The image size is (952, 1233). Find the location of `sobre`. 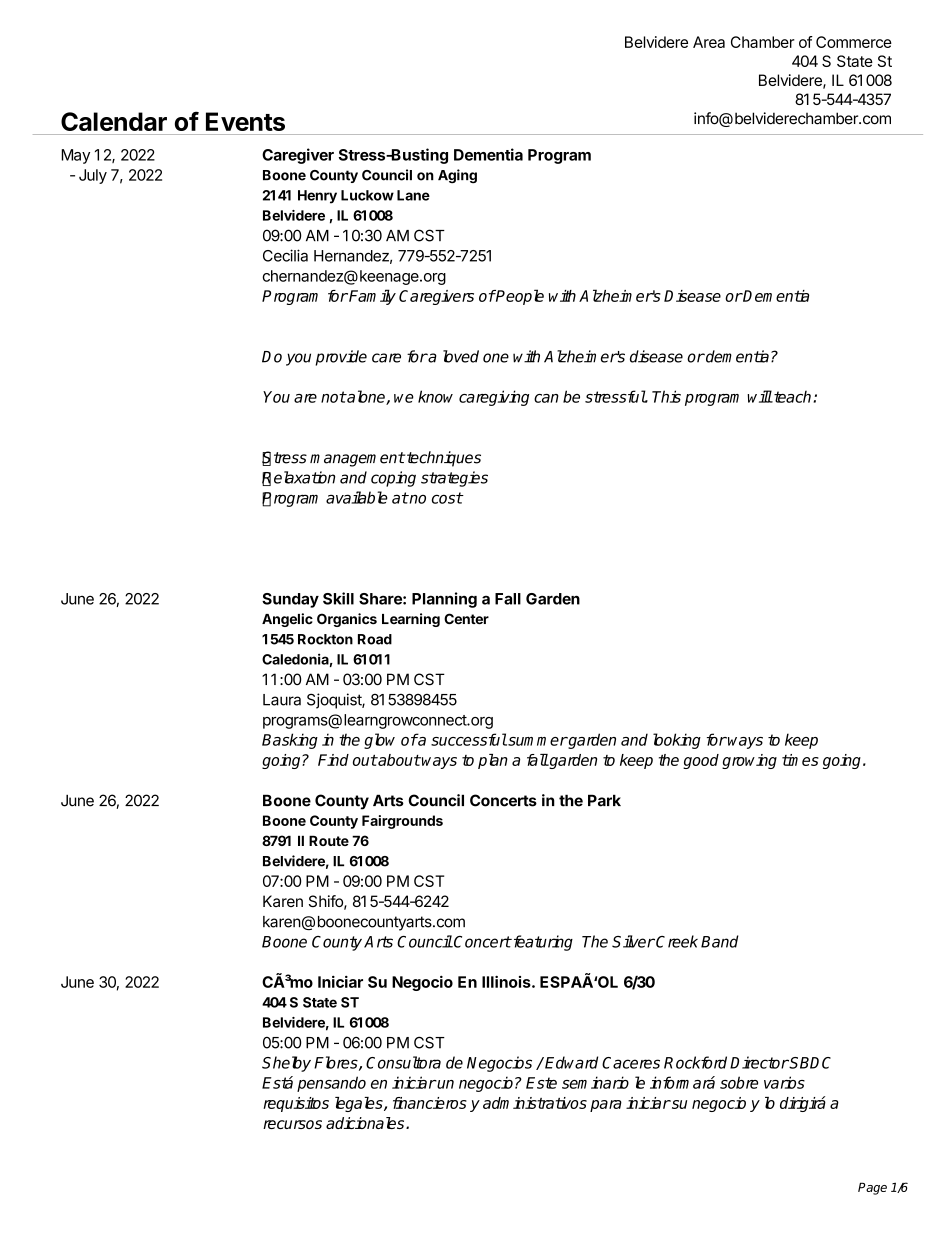

sobre is located at coordinates (739, 1082).
